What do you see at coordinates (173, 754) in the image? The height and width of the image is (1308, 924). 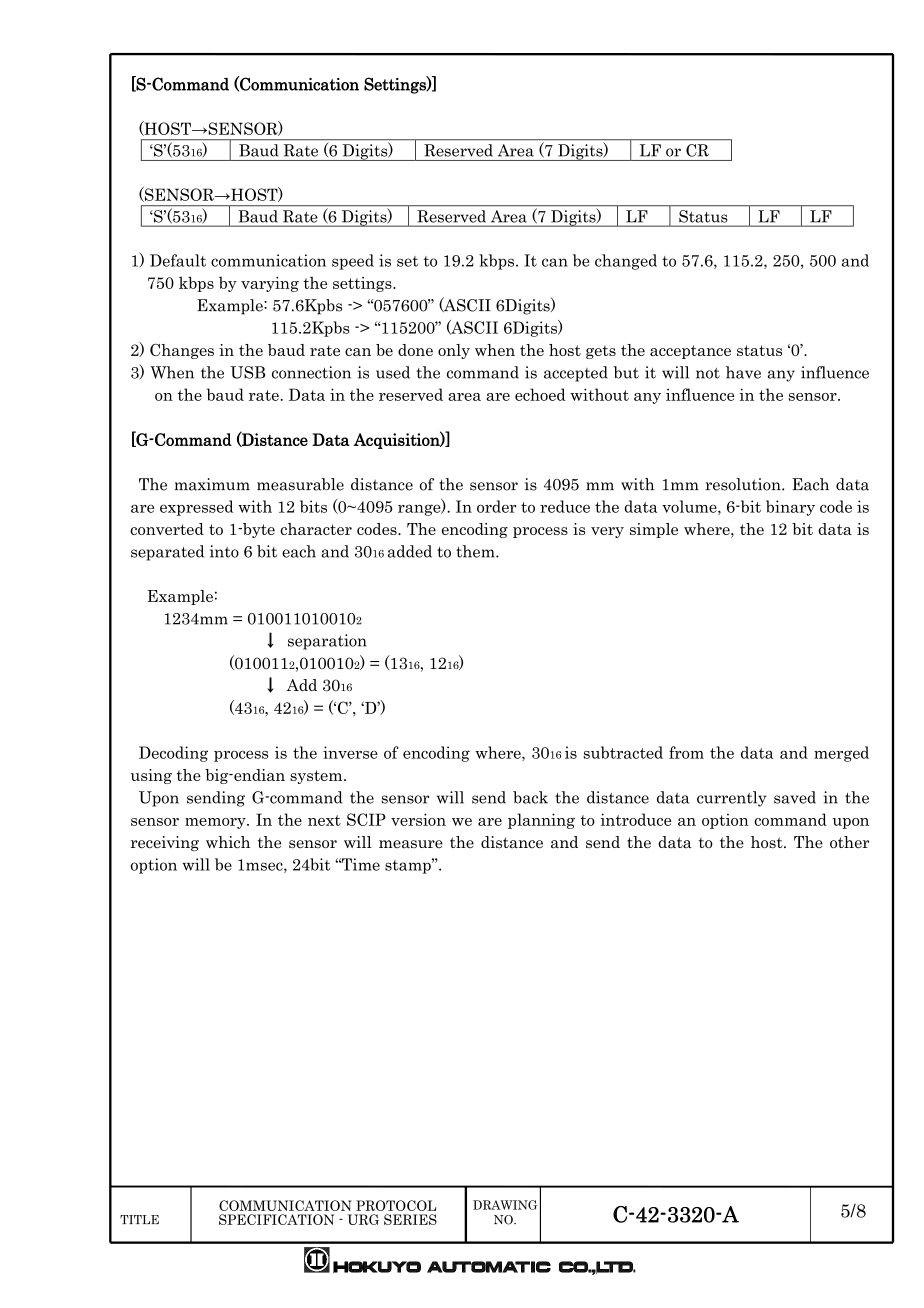 I see `Decoding` at bounding box center [173, 754].
